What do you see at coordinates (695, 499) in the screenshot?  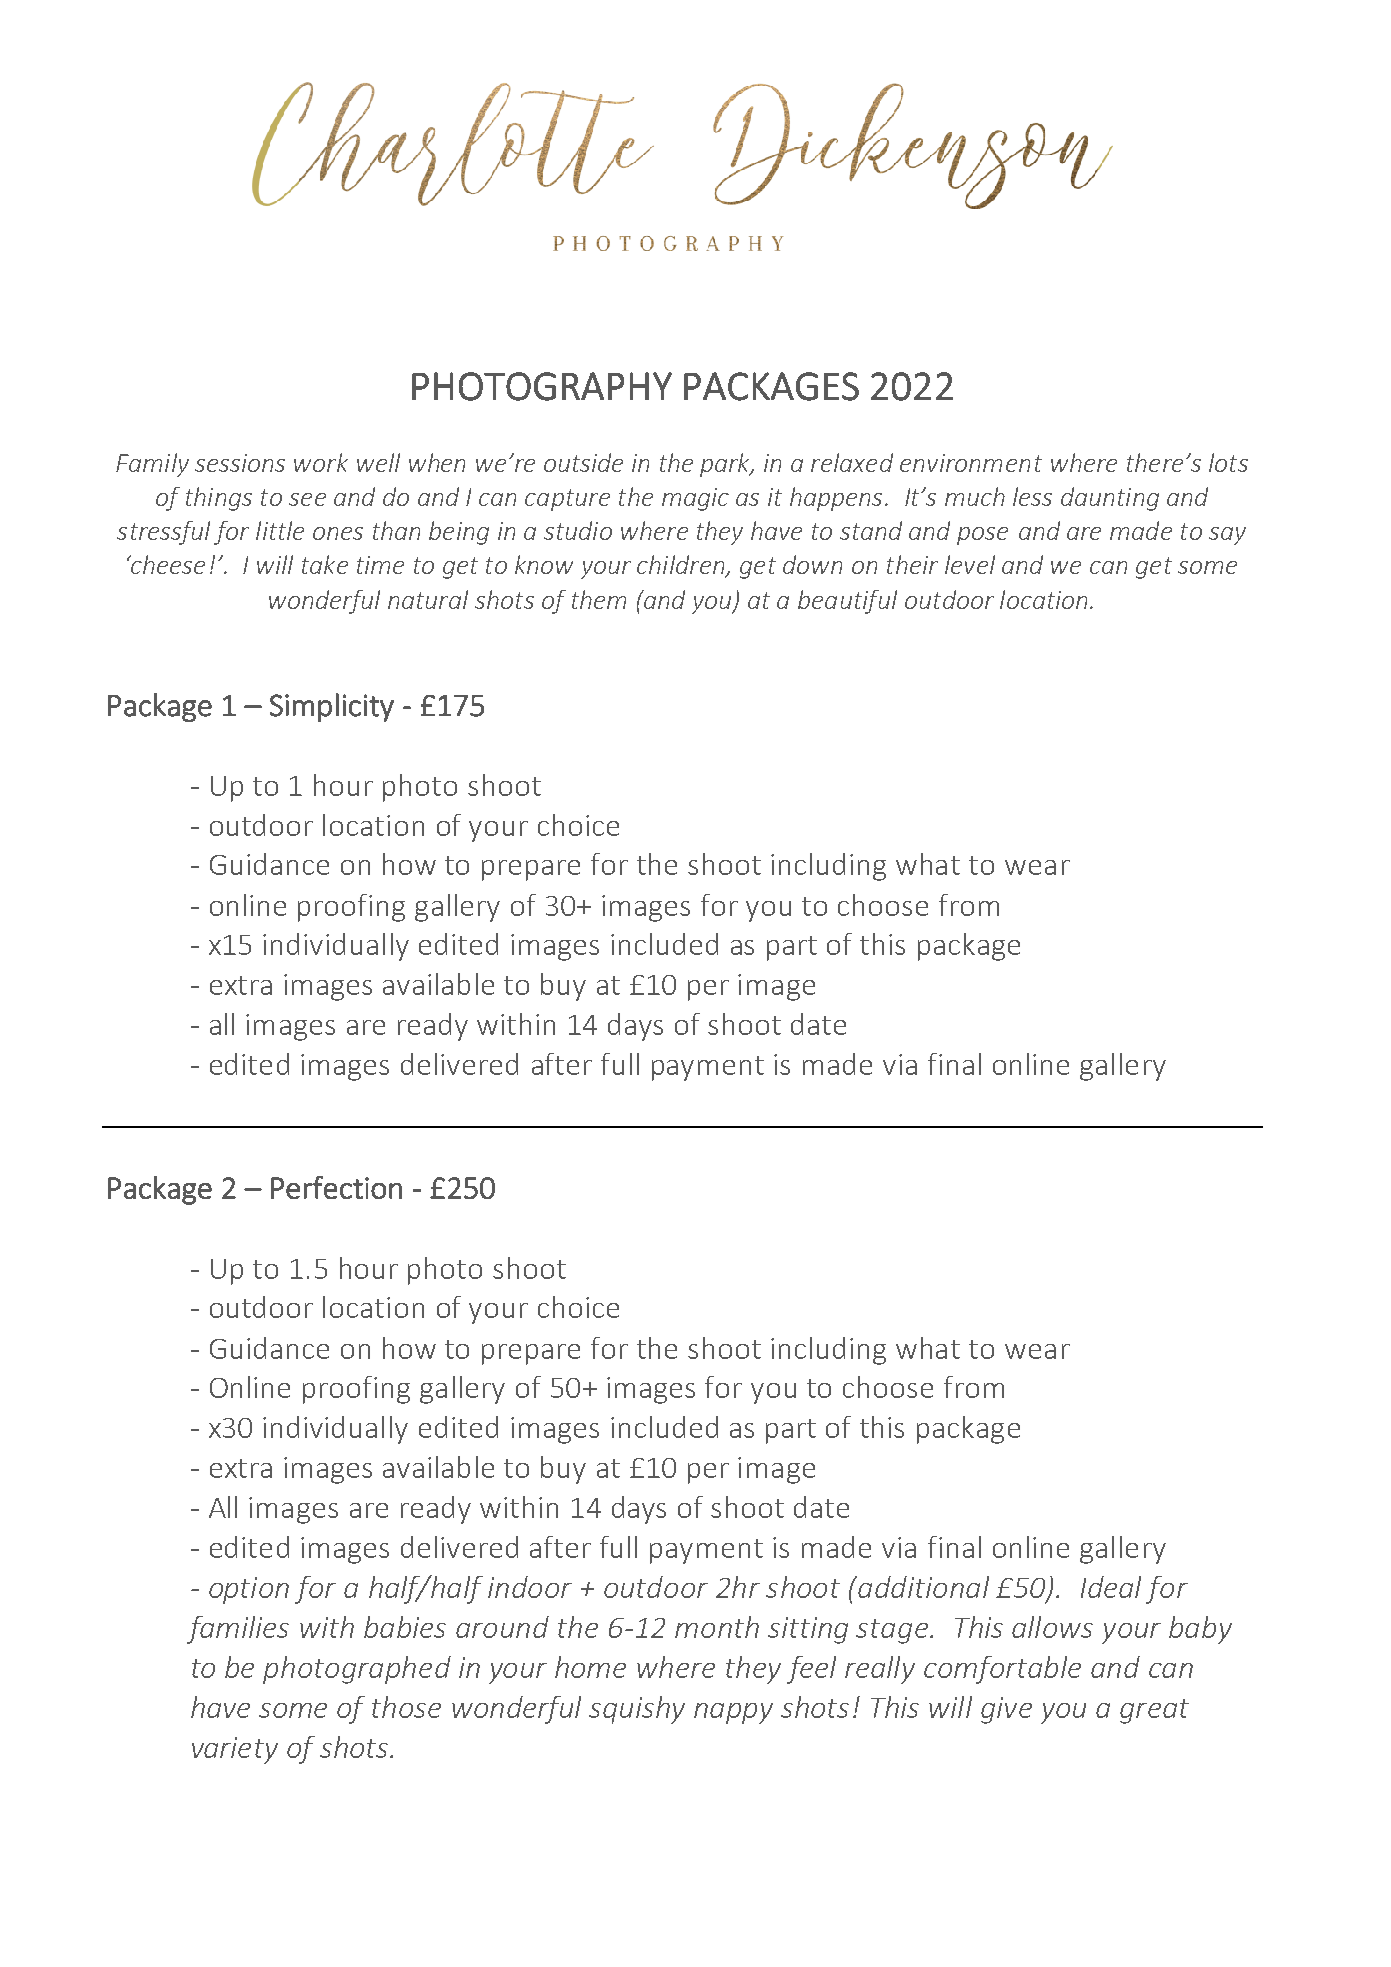 I see `magic` at bounding box center [695, 499].
